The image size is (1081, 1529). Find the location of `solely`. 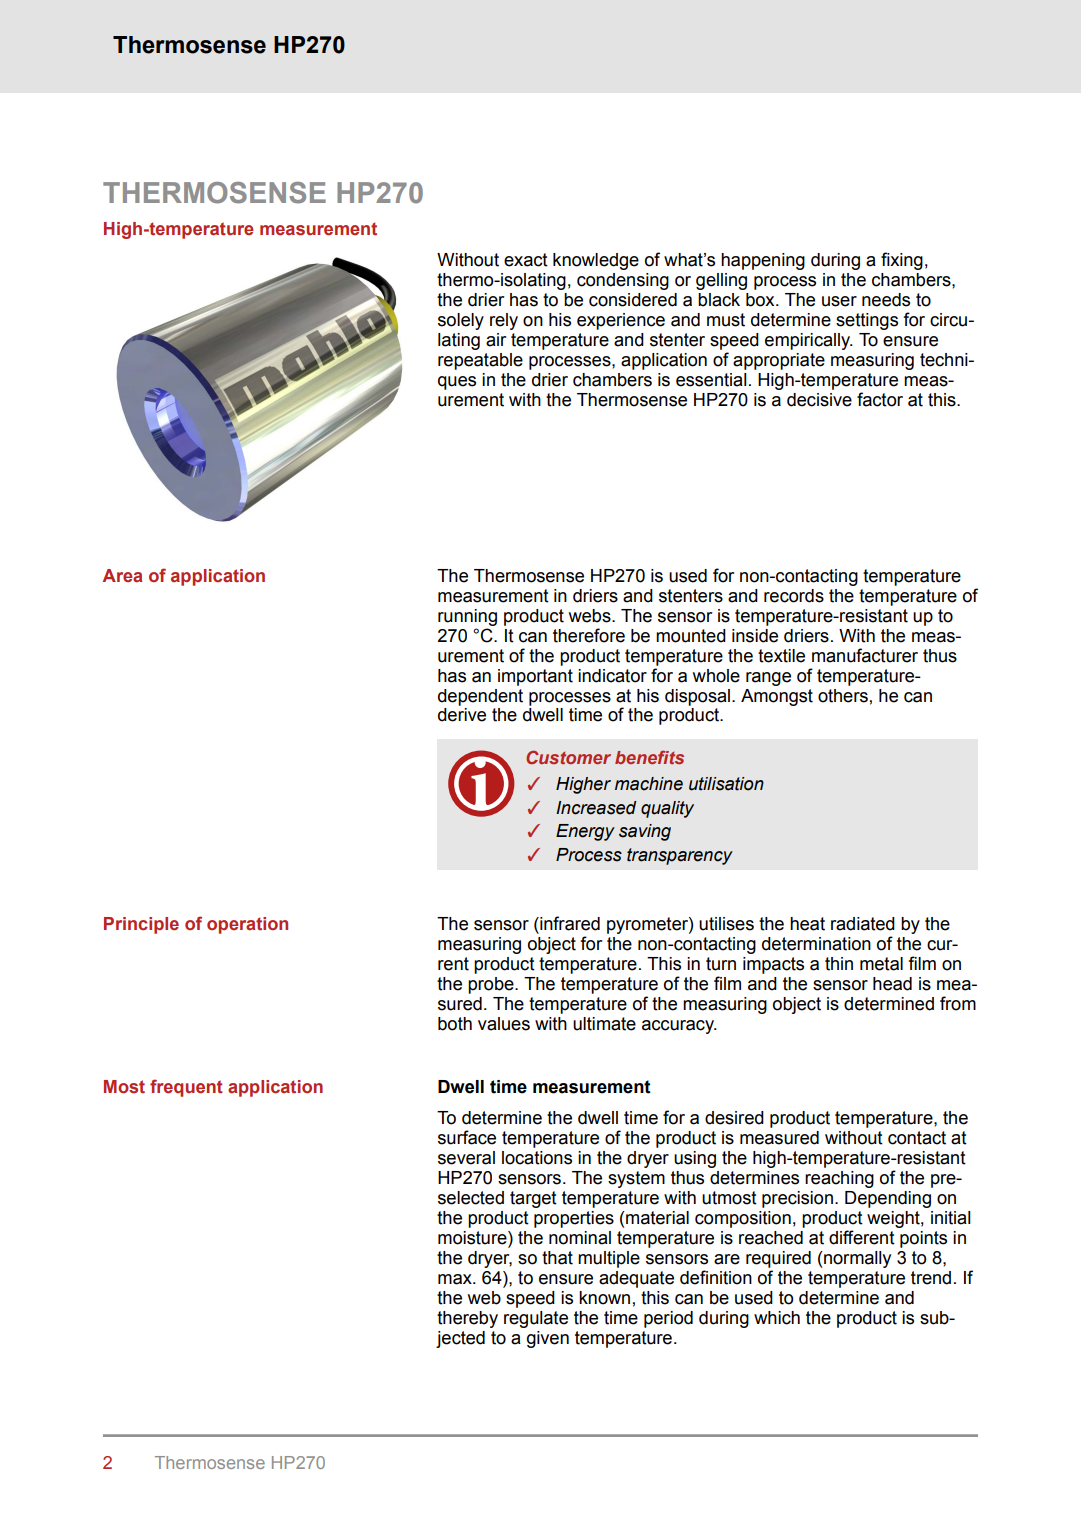

solely is located at coordinates (461, 321).
